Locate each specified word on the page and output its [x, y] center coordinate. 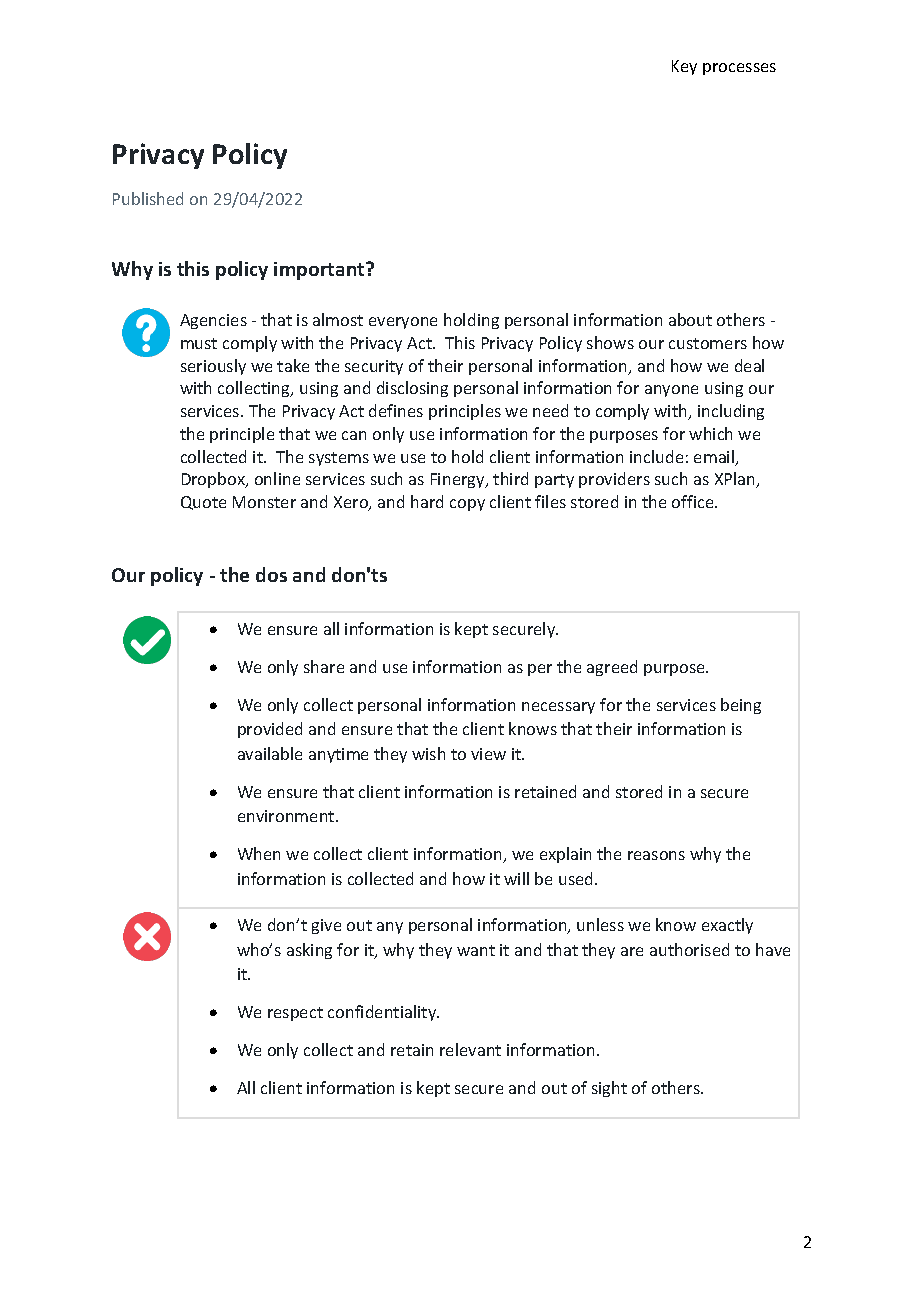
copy [467, 505]
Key [684, 67]
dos [271, 574]
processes [739, 69]
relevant [470, 1049]
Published [148, 198]
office [694, 501]
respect [295, 1014]
